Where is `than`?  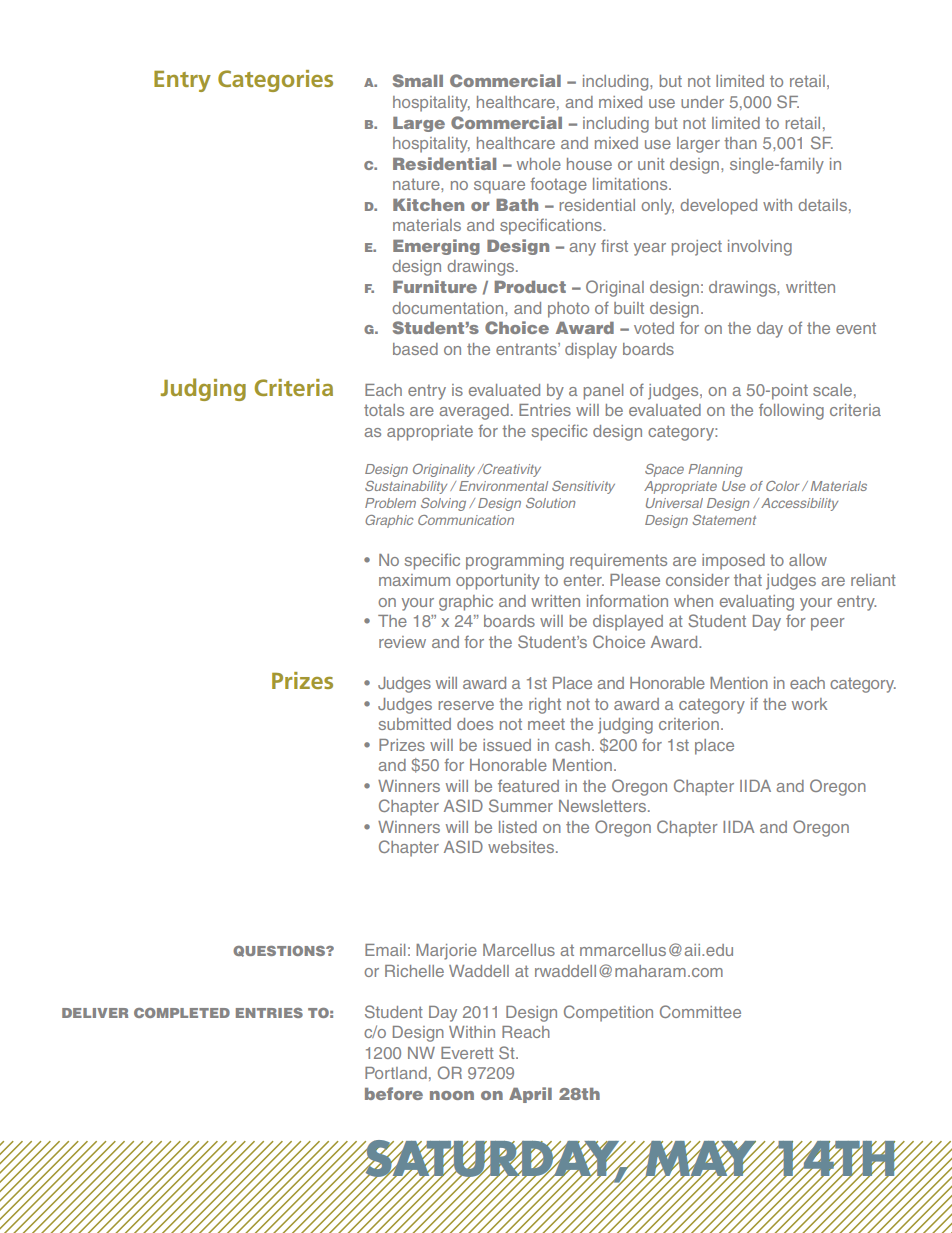 than is located at coordinates (740, 143).
